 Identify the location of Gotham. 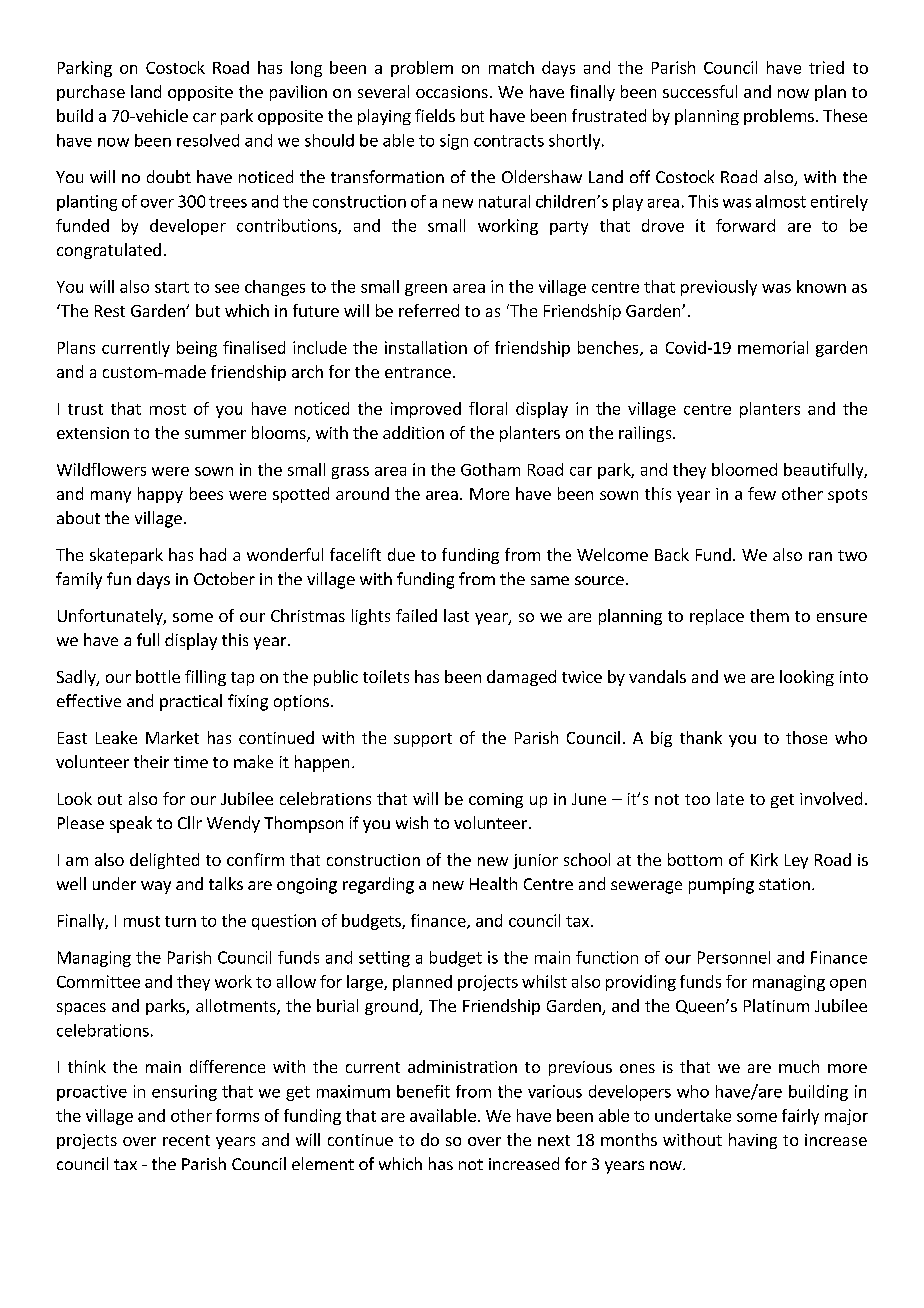
(490, 469).
